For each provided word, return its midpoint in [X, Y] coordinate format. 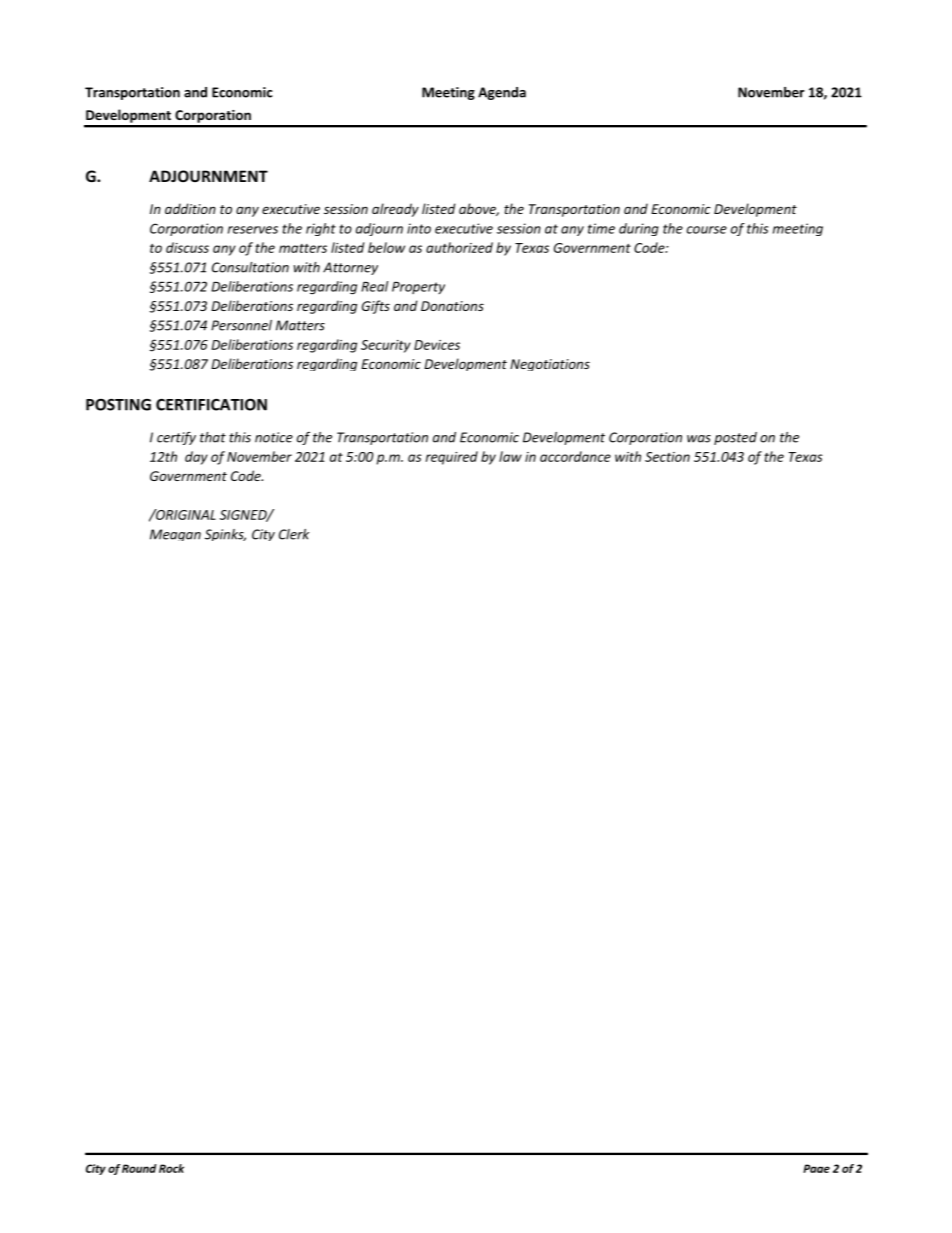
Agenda [502, 93]
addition [190, 208]
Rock [171, 1168]
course [707, 230]
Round [139, 1168]
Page [816, 1168]
